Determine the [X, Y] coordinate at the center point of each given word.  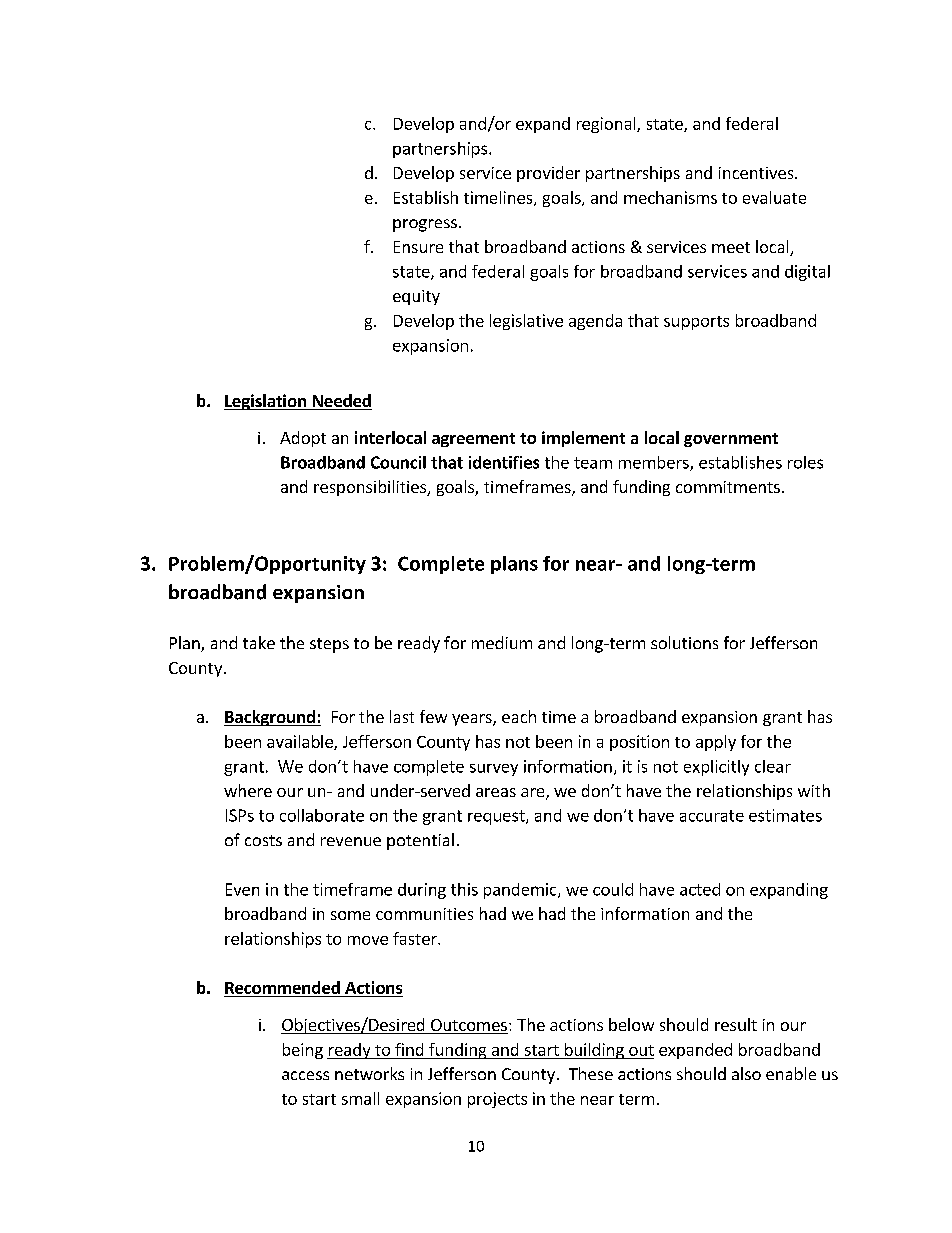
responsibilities [371, 488]
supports [696, 323]
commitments [728, 487]
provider [548, 174]
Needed [341, 402]
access [305, 1075]
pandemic [521, 891]
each [519, 716]
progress [425, 225]
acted [700, 889]
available [301, 742]
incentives [757, 173]
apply [716, 743]
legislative [526, 322]
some [350, 915]
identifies [504, 462]
